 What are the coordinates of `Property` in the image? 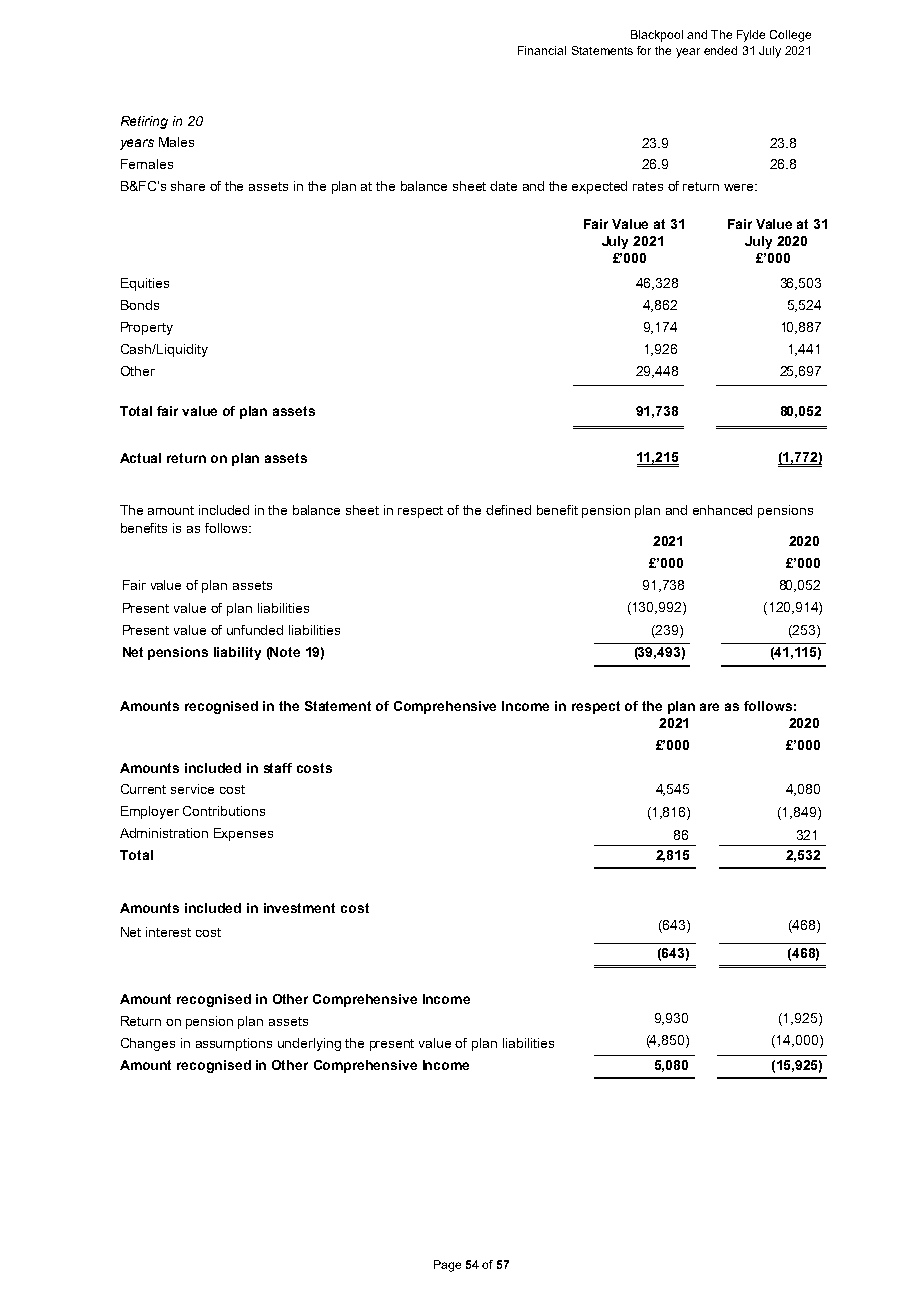 It's located at (147, 328).
